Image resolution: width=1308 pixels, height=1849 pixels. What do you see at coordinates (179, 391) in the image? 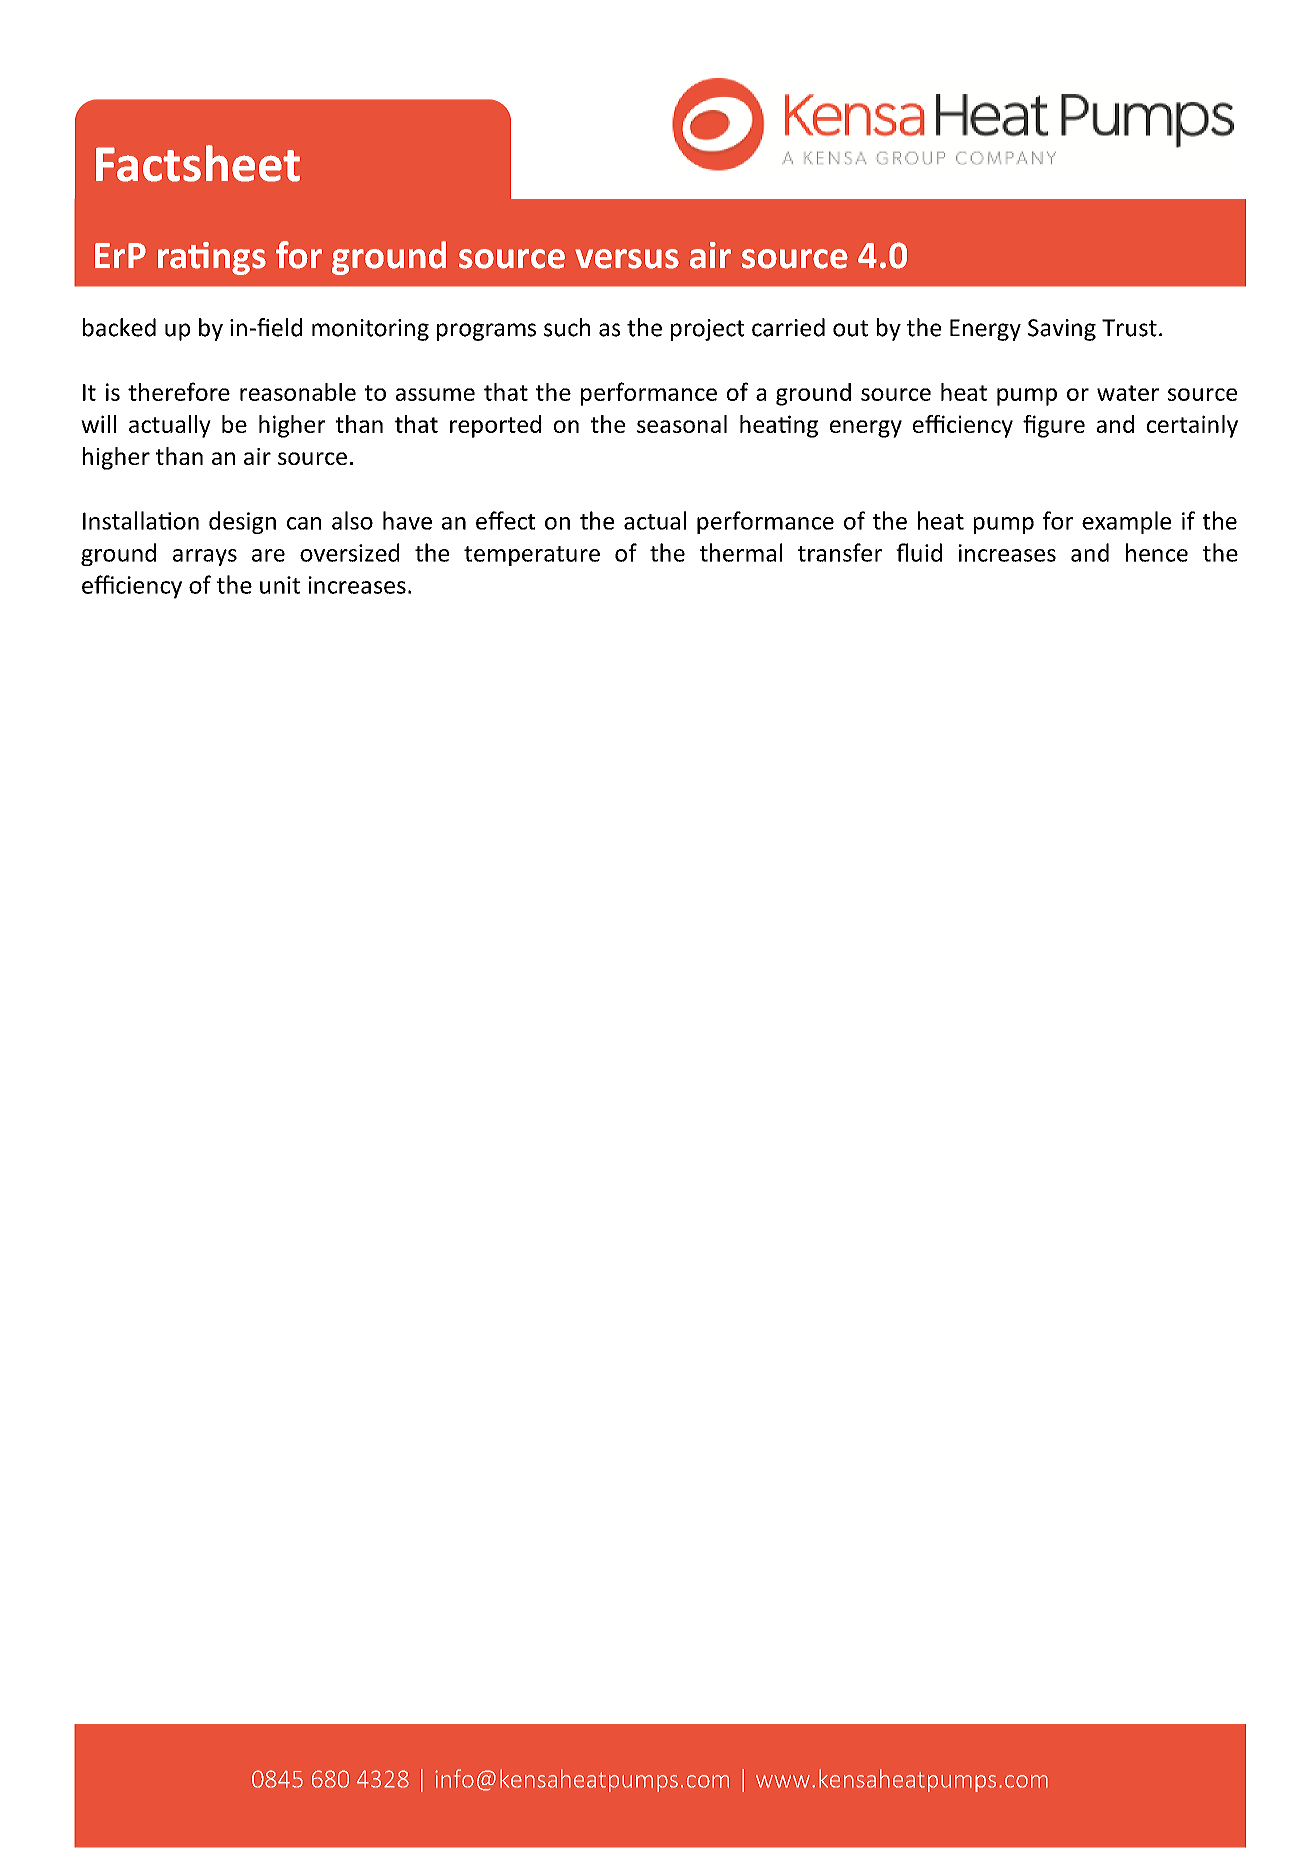
I see `therefore` at bounding box center [179, 391].
